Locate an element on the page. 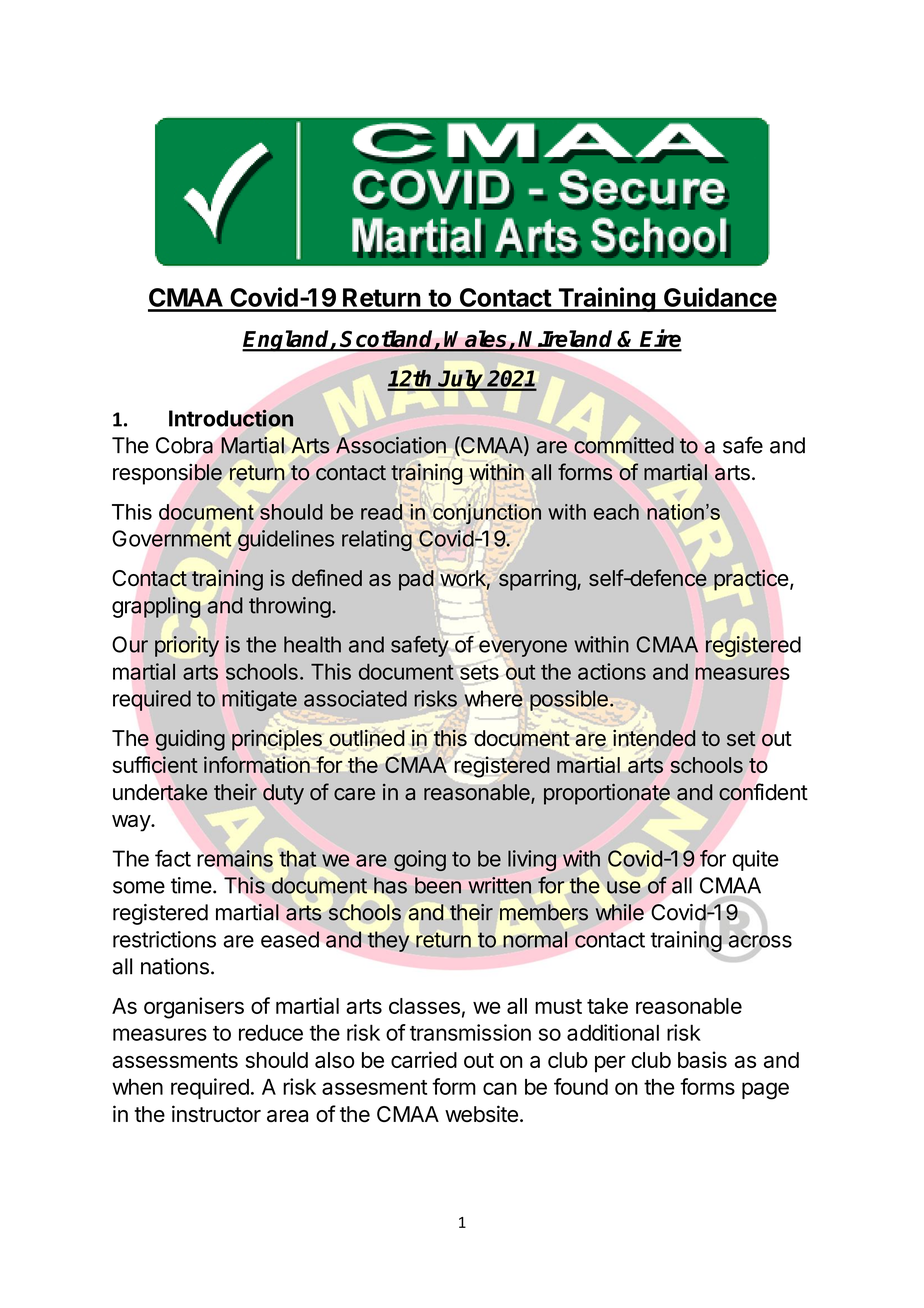  sets is located at coordinates (478, 672).
